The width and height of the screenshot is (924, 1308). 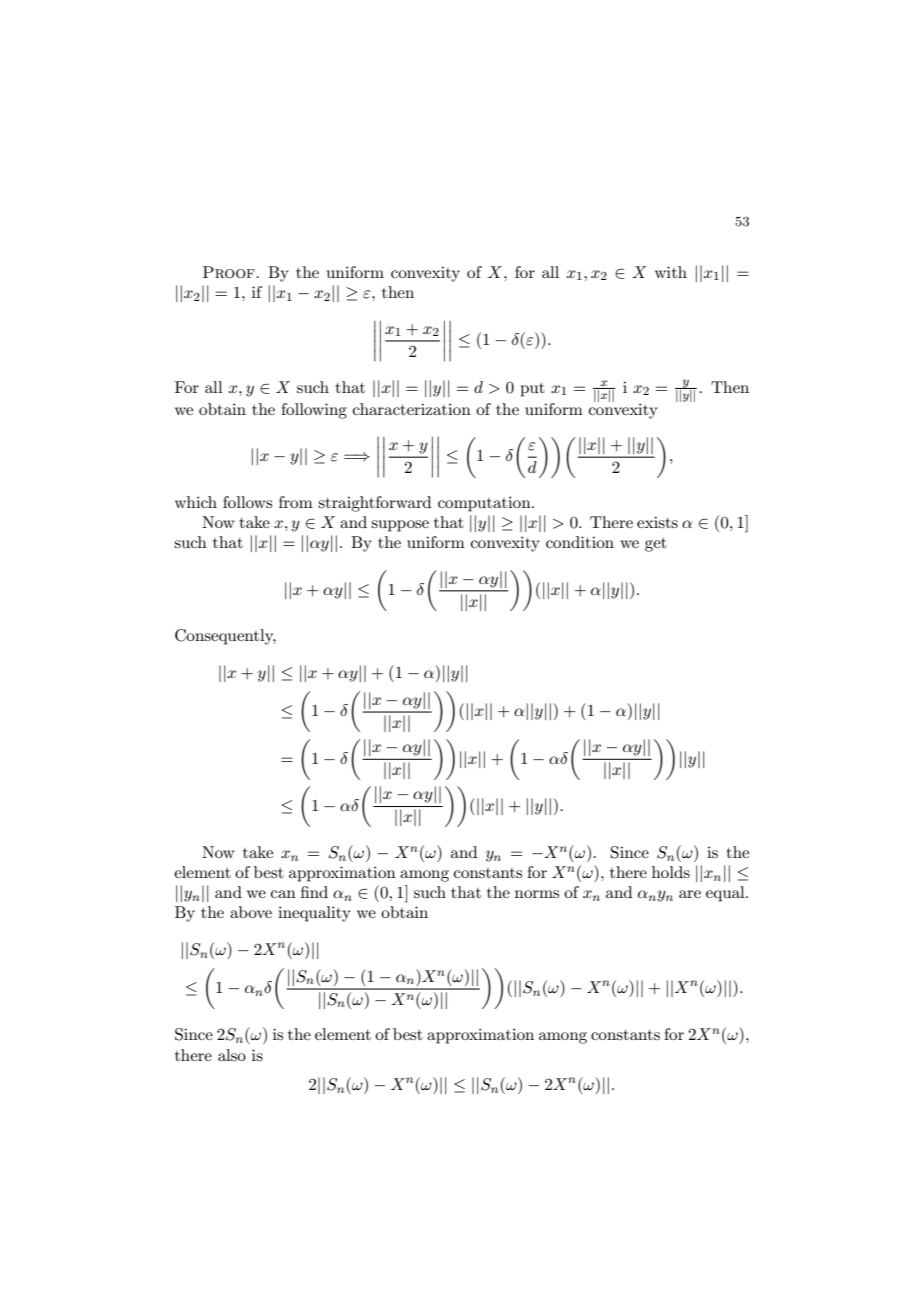 What do you see at coordinates (671, 272) in the screenshot?
I see `with` at bounding box center [671, 272].
